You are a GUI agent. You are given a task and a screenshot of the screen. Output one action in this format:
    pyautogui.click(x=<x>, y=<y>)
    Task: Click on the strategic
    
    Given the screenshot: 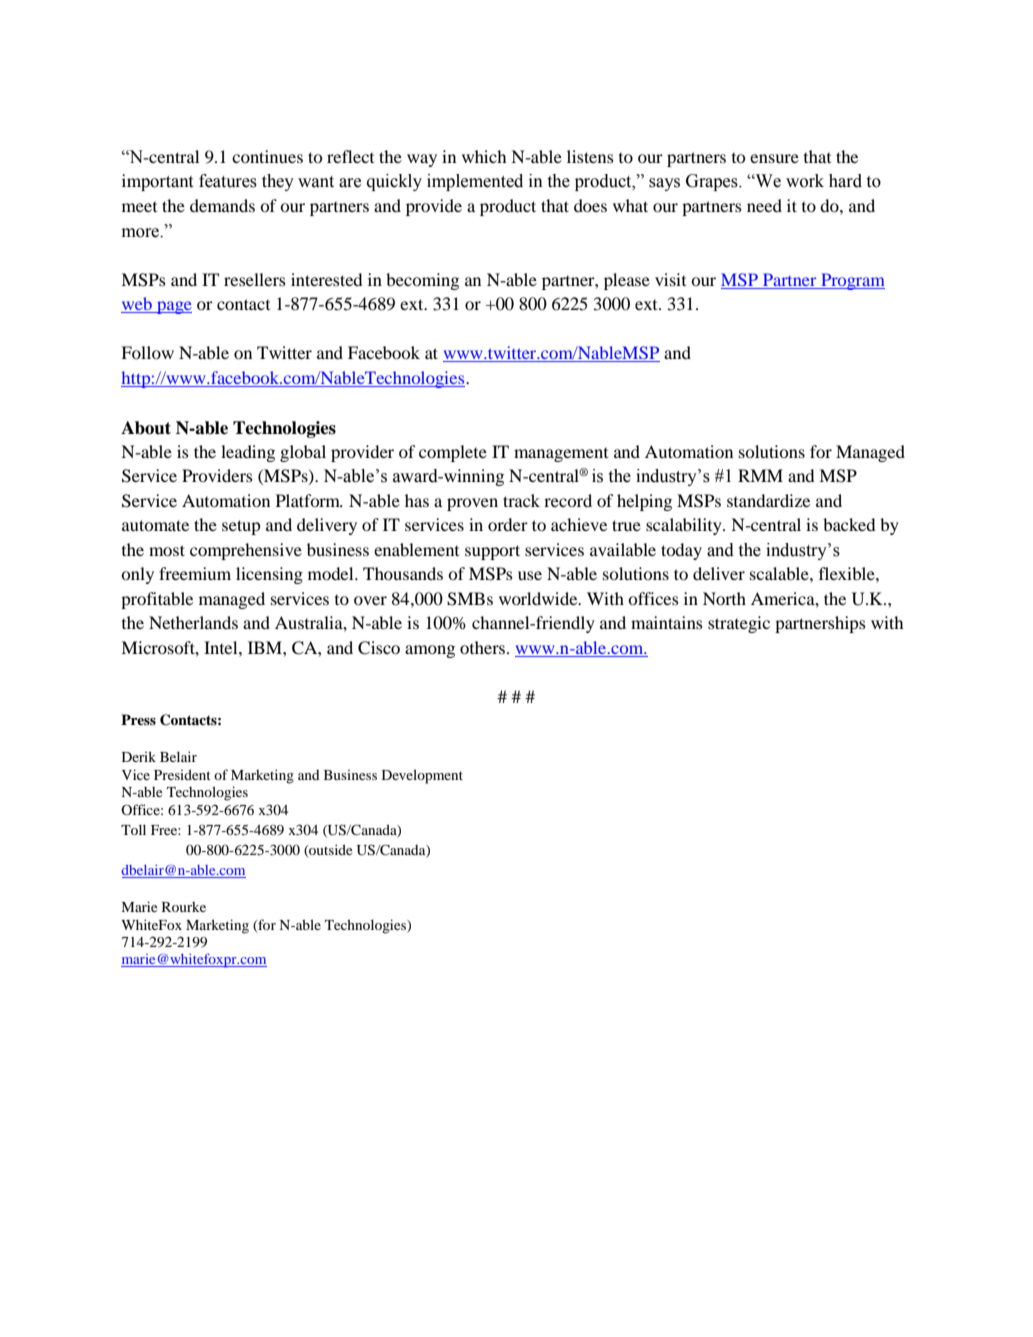 What is the action you would take?
    pyautogui.click(x=739, y=624)
